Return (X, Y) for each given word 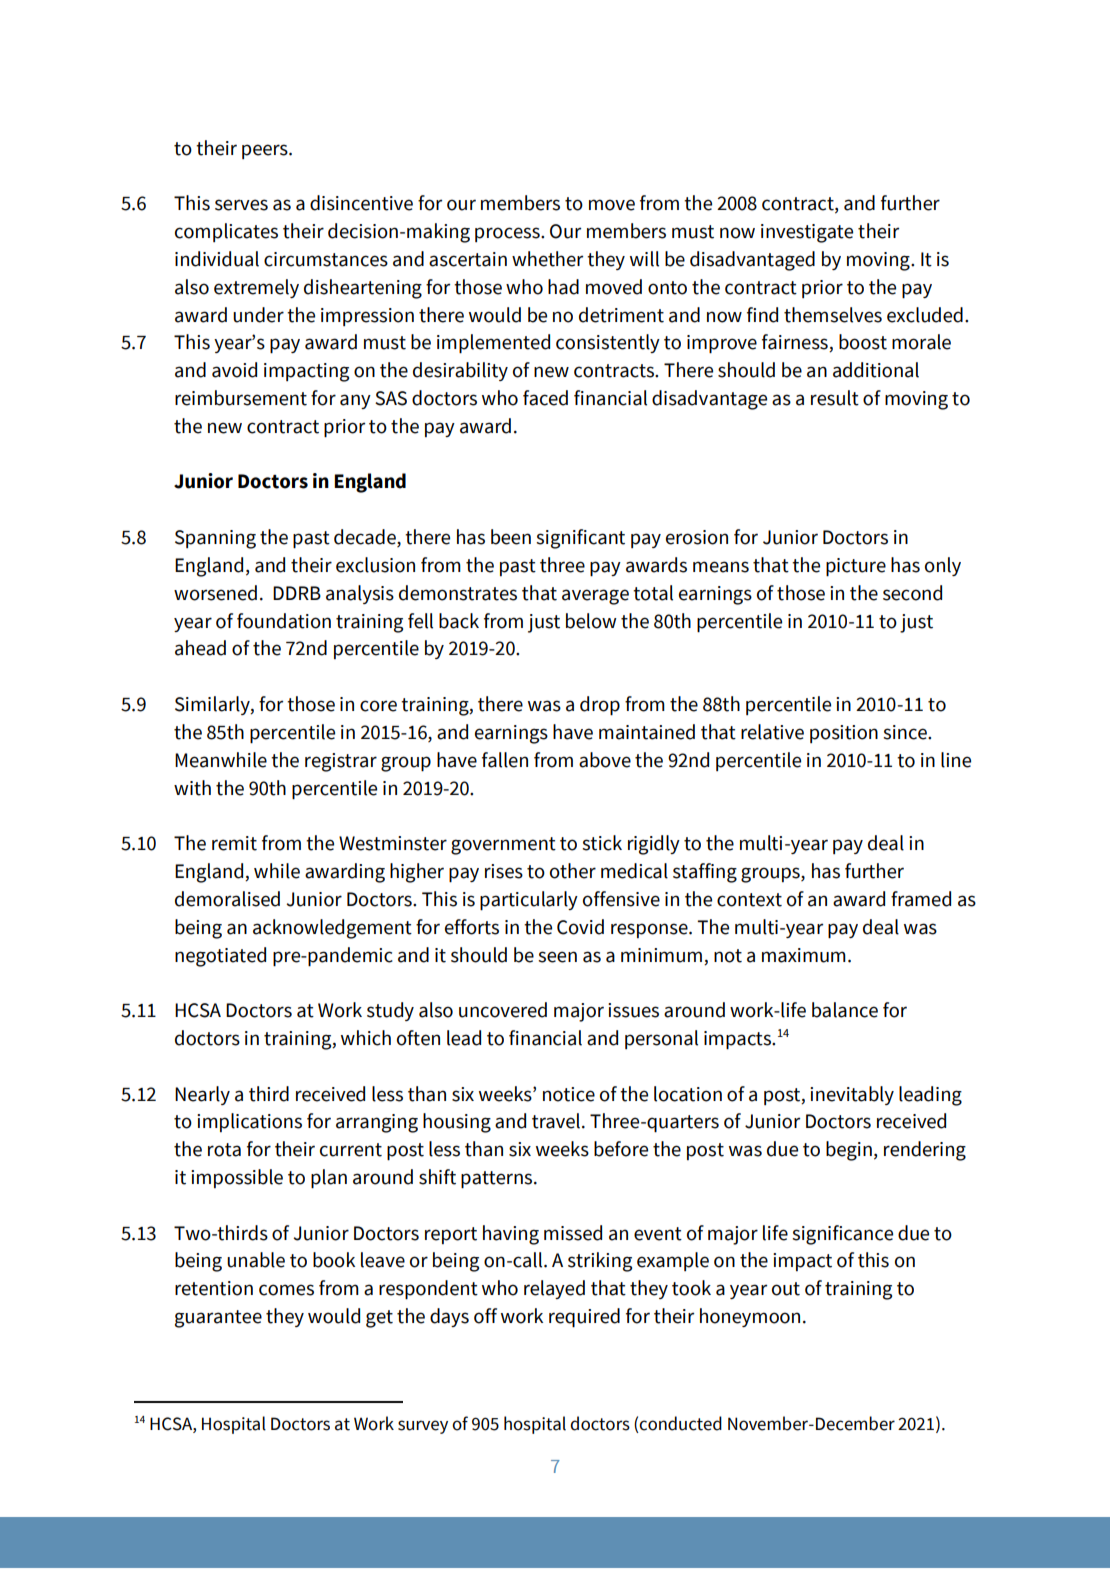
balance (845, 1010)
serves (241, 205)
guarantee (218, 1319)
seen (557, 957)
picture (856, 567)
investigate (807, 233)
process (508, 234)
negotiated (220, 957)
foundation (284, 621)
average (595, 597)
